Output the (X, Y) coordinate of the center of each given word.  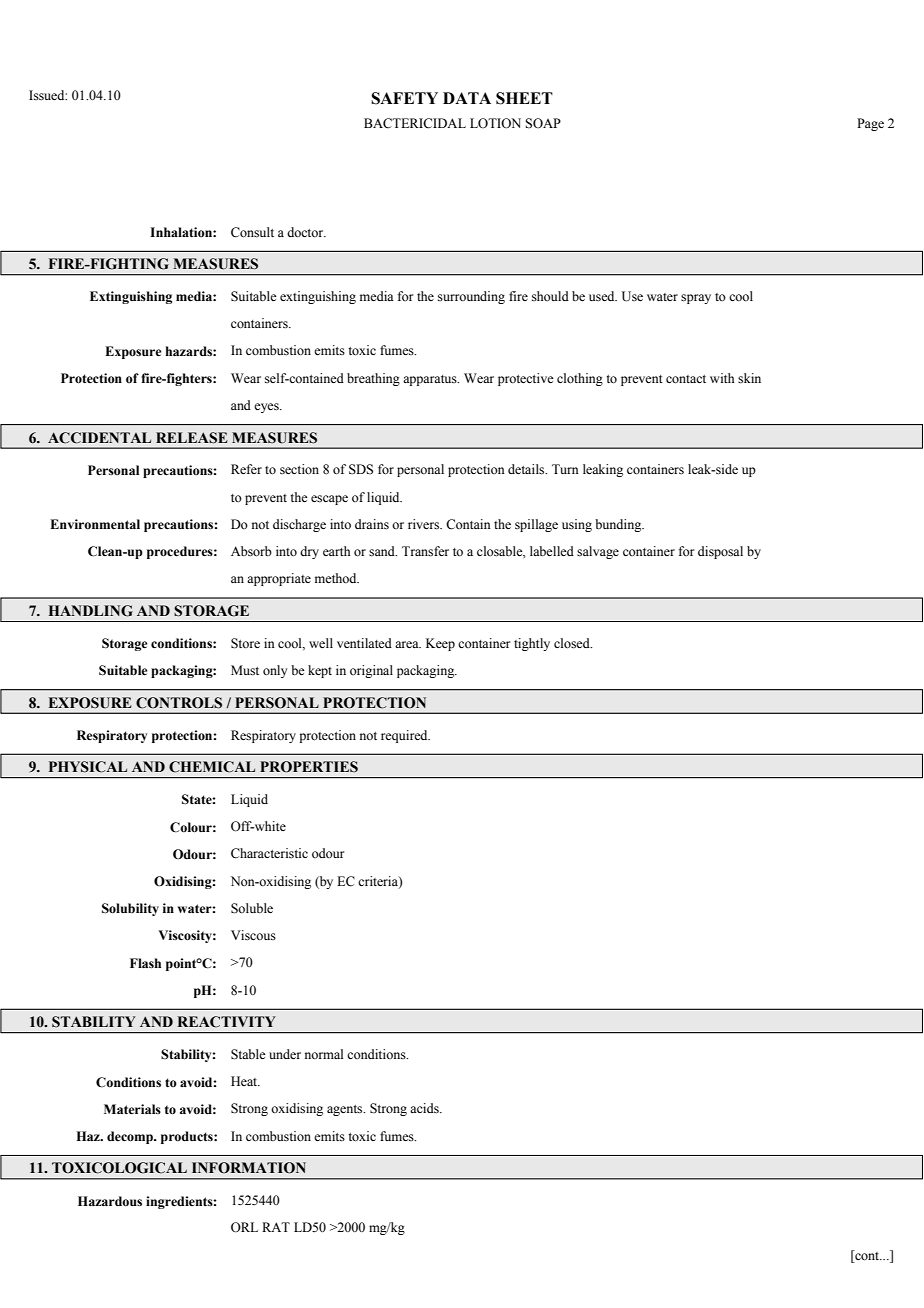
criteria (379, 882)
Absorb (251, 551)
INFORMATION (249, 1168)
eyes (267, 408)
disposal (720, 552)
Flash (145, 963)
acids (425, 1108)
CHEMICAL (212, 767)
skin (749, 378)
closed (573, 643)
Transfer (425, 551)
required (405, 736)
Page (870, 124)
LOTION (495, 123)
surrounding (471, 297)
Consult (252, 232)
